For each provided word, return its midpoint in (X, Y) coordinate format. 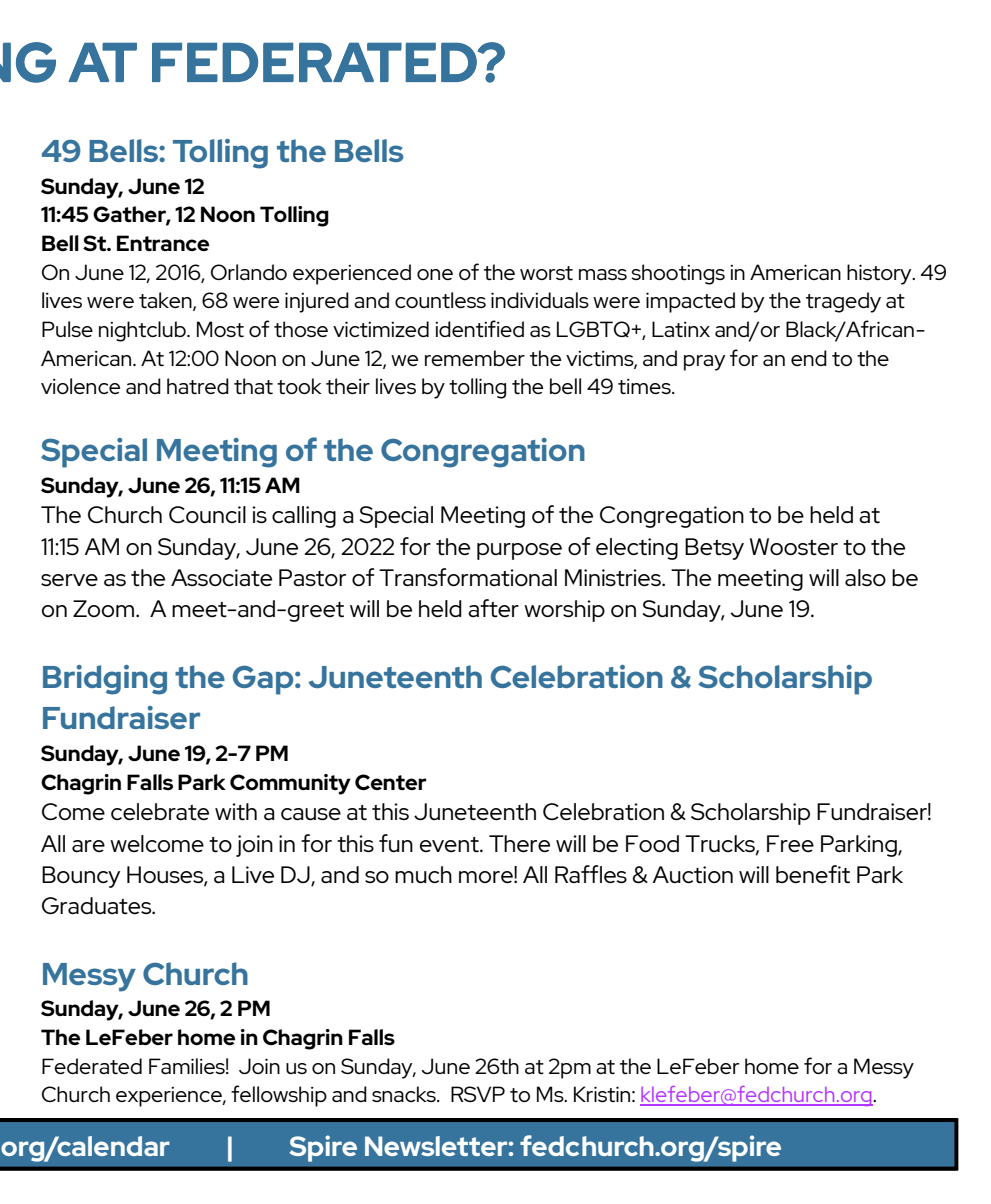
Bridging (105, 680)
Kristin (602, 1094)
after (493, 608)
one (435, 274)
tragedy (843, 302)
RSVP (478, 1094)
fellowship (279, 1096)
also (865, 577)
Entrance (163, 243)
